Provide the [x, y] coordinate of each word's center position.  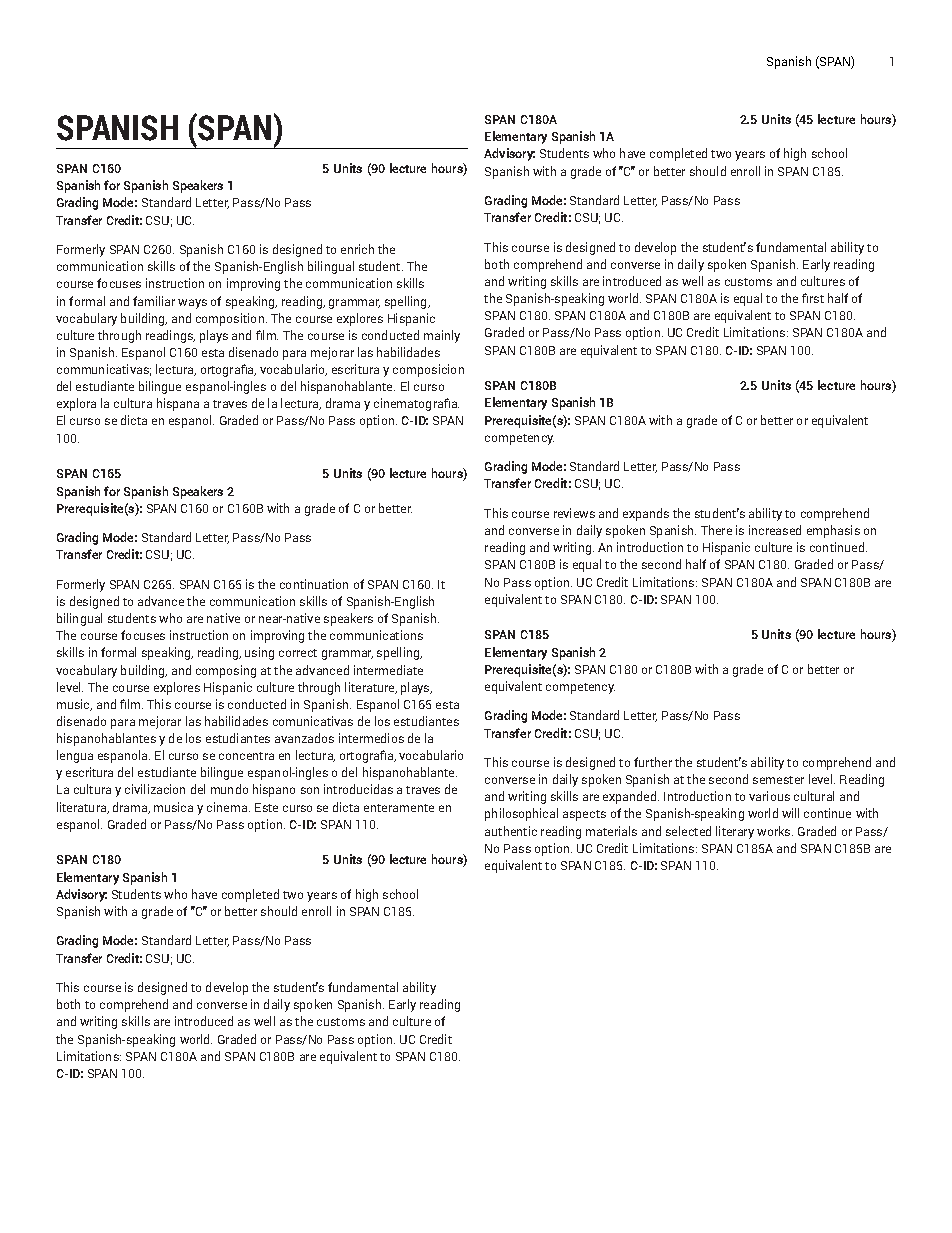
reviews [574, 513]
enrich [357, 249]
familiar [154, 301]
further [653, 762]
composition [230, 319]
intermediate [388, 670]
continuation [314, 584]
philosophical [521, 814]
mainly [442, 336]
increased [775, 530]
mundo [229, 789]
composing [226, 671]
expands [646, 514]
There [716, 530]
